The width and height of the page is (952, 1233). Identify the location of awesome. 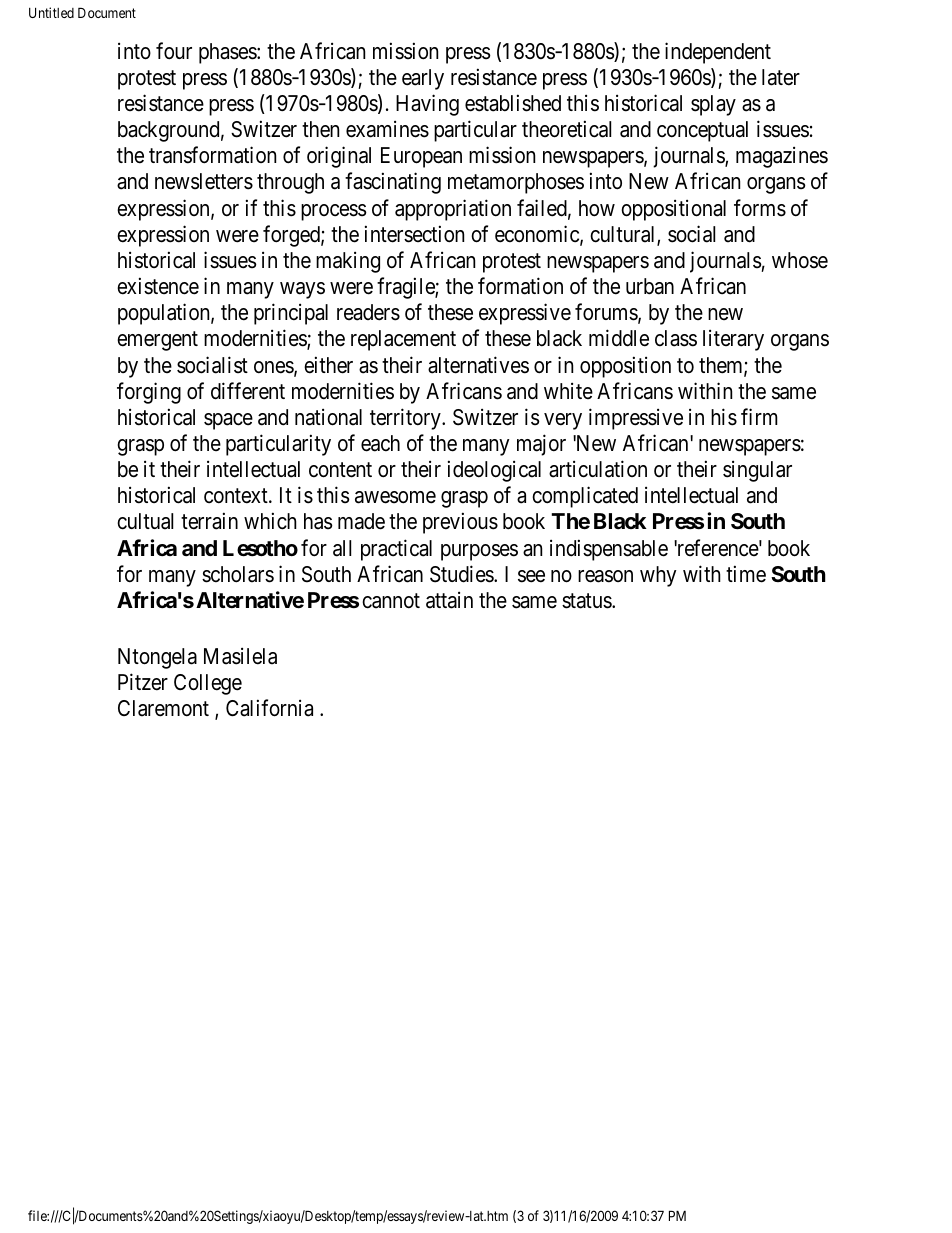
(395, 497).
